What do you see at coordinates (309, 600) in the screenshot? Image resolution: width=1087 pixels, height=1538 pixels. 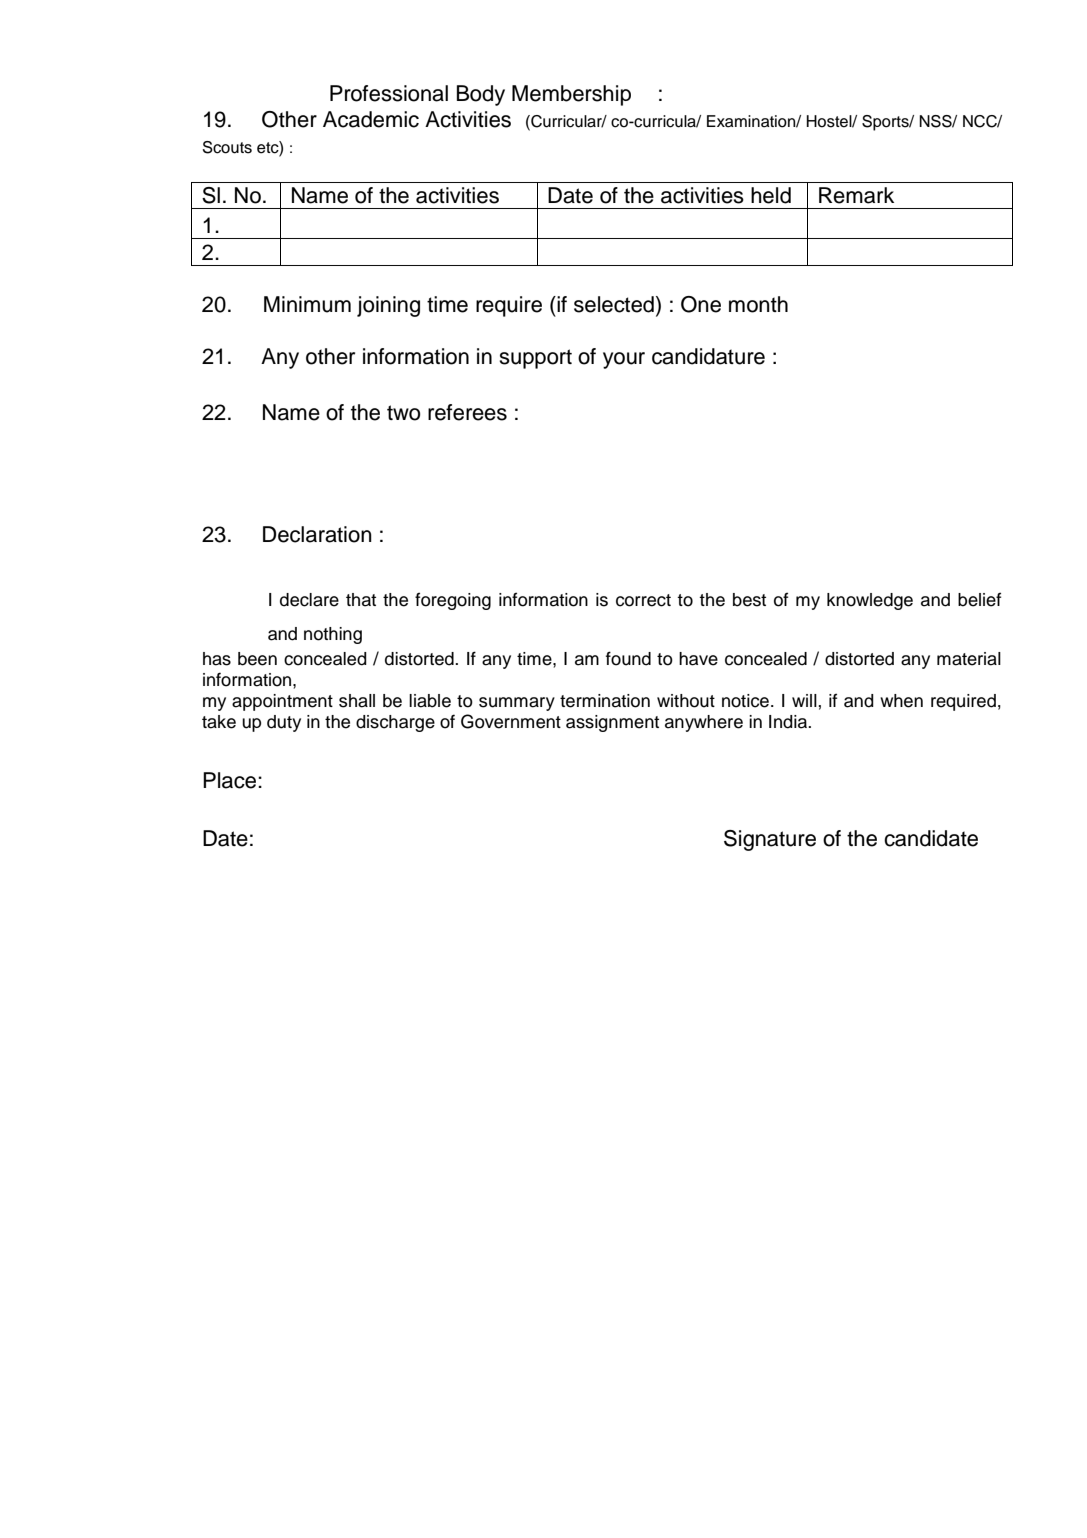 I see `declare` at bounding box center [309, 600].
